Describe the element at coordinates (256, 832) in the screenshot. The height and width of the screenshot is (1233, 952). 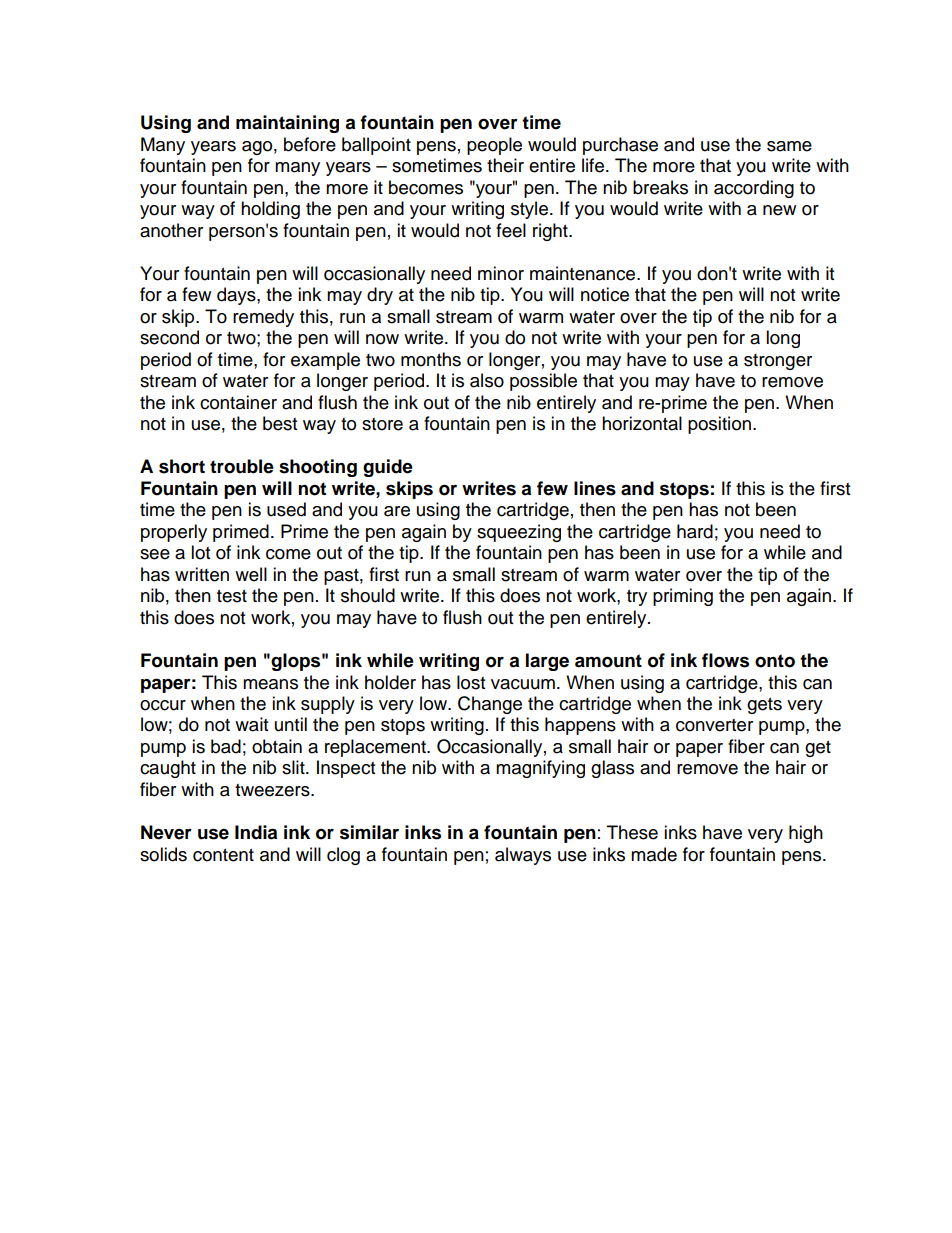
I see `India` at that location.
